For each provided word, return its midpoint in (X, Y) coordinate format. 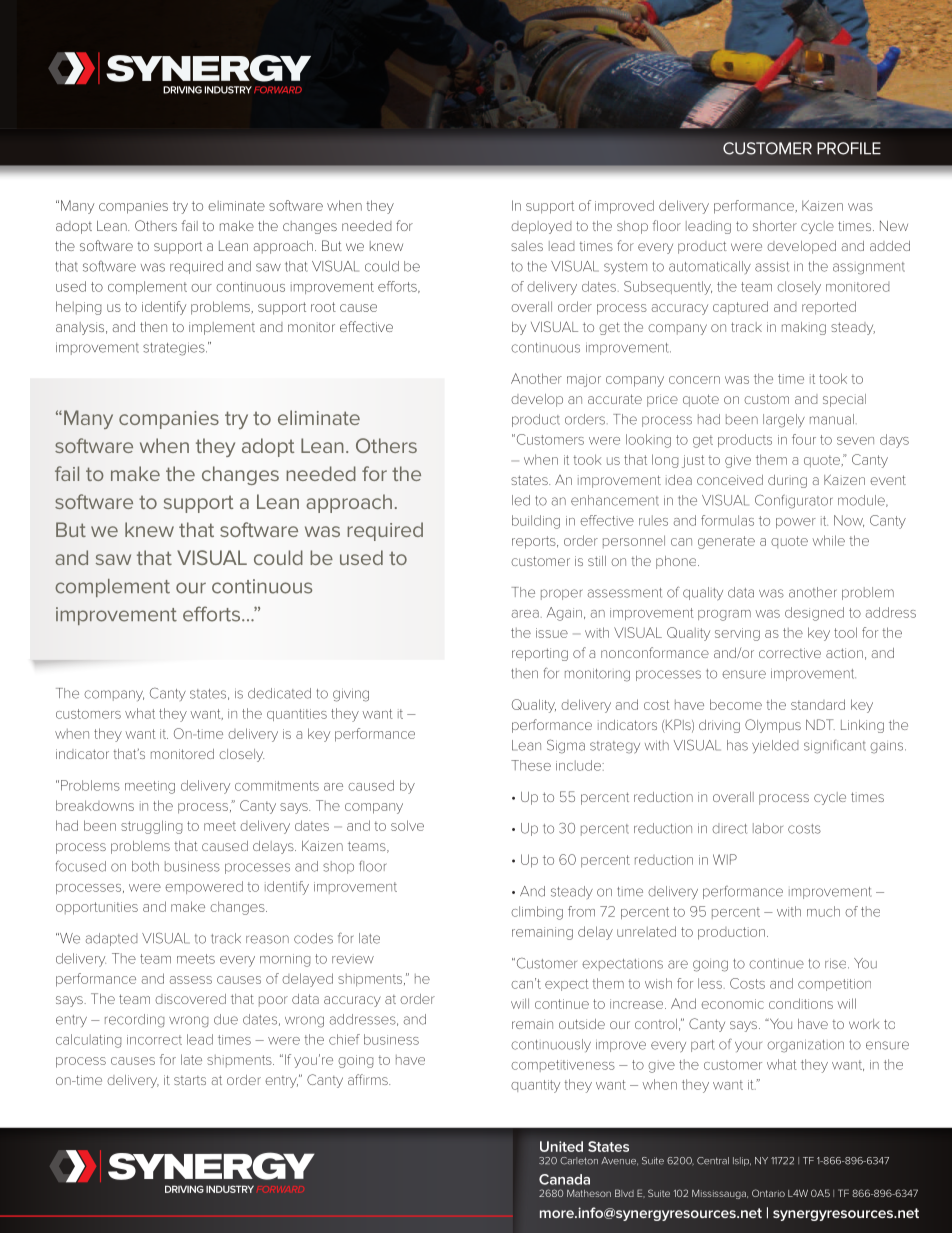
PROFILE (849, 148)
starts (190, 1080)
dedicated (279, 693)
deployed (541, 227)
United (561, 1146)
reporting (540, 654)
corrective (790, 653)
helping (79, 308)
